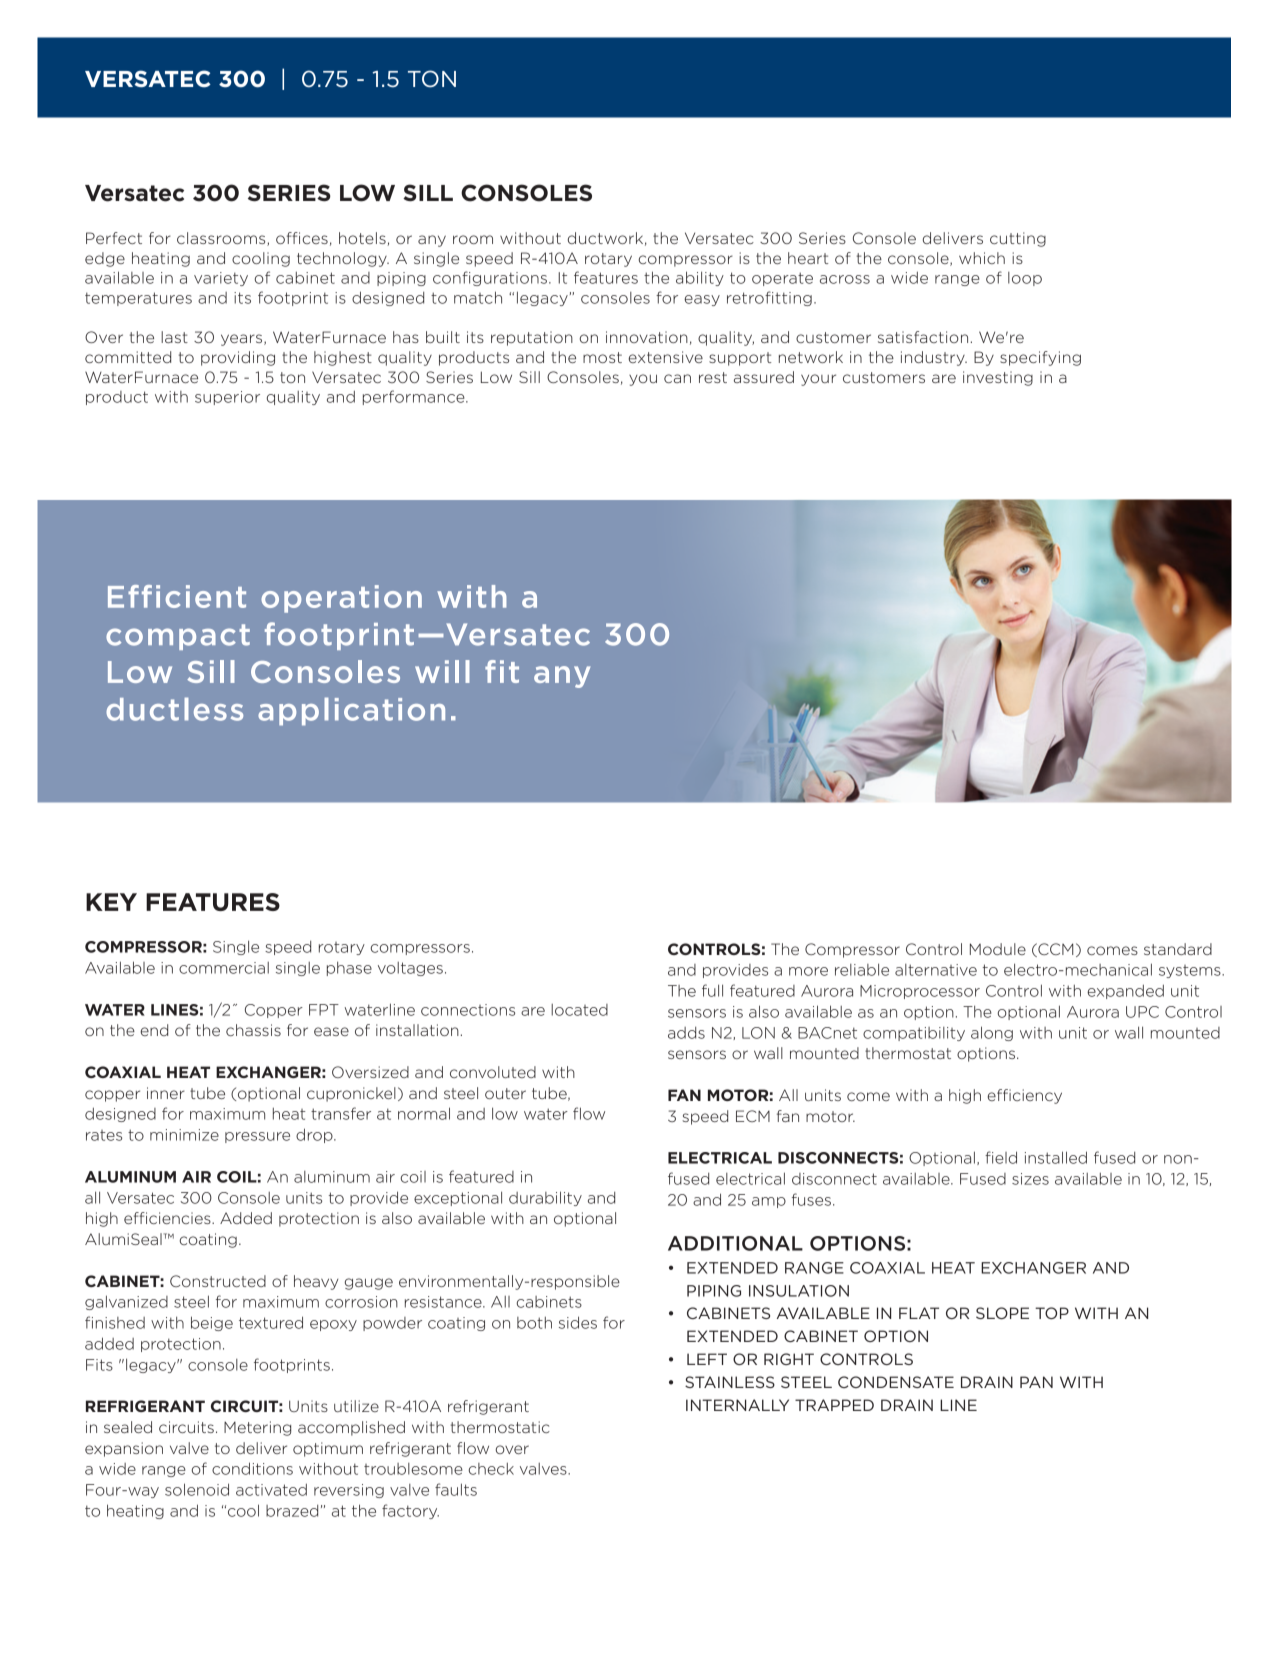  I want to click on loop, so click(1025, 279).
